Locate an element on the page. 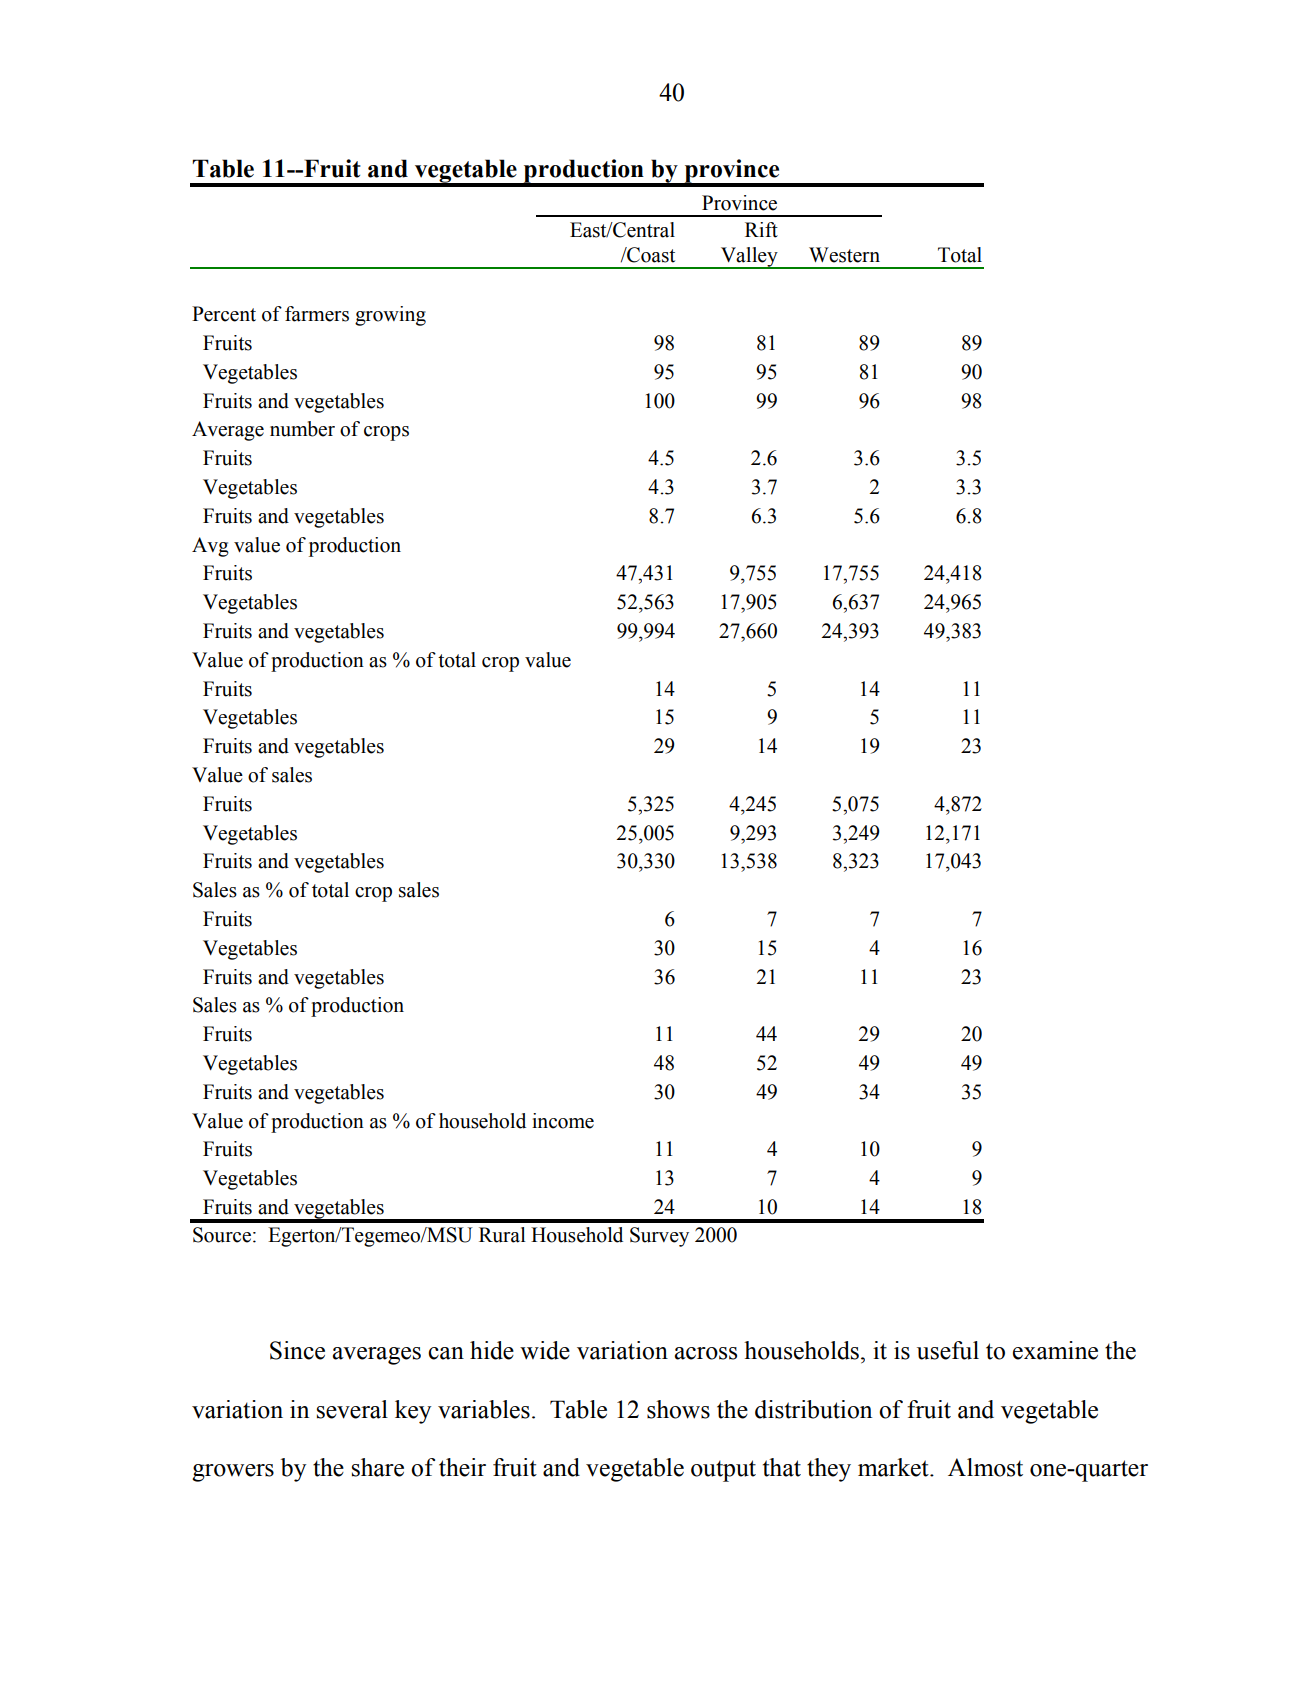 The height and width of the page is (1690, 1306). farmers is located at coordinates (317, 314).
